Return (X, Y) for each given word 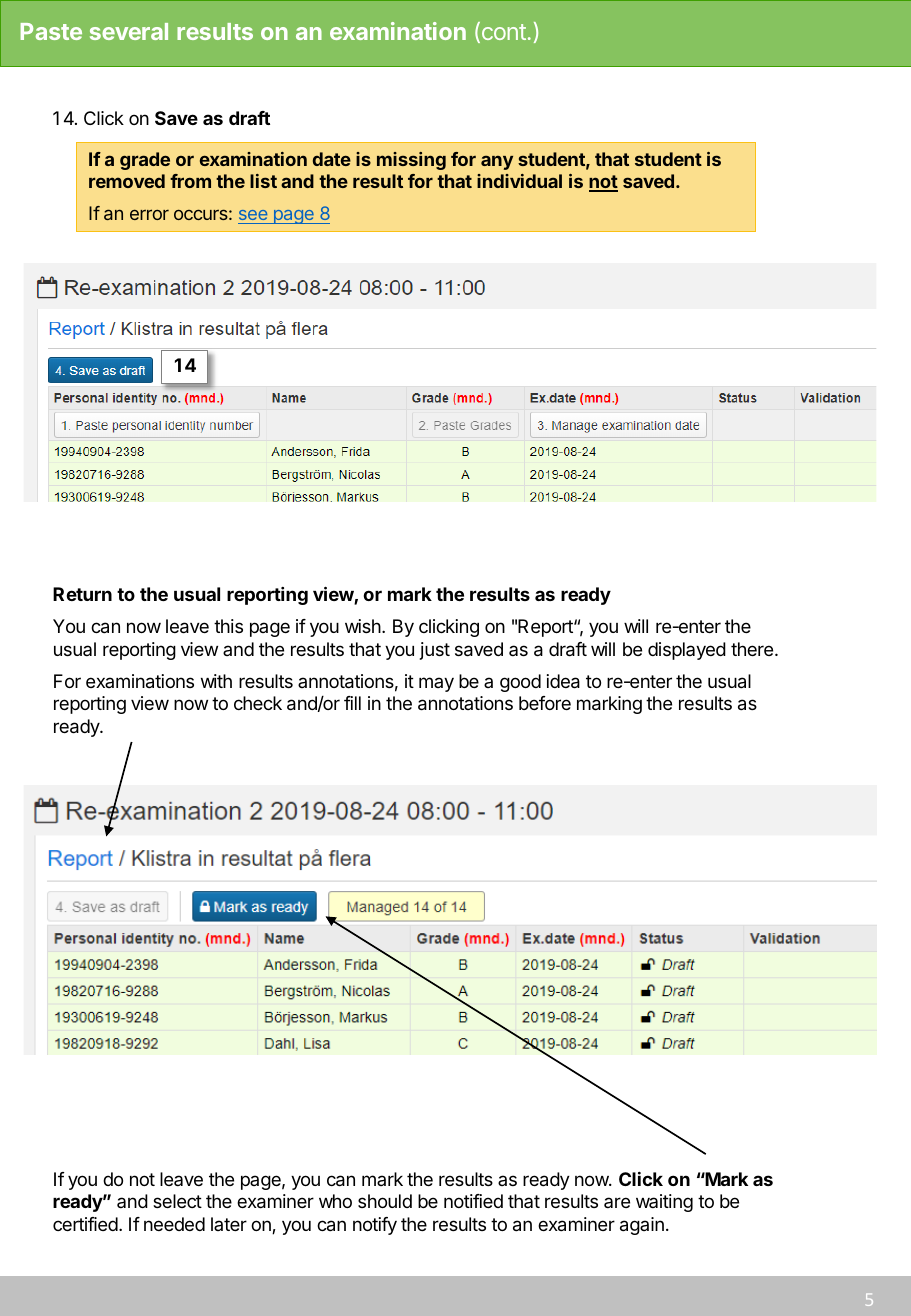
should (385, 1201)
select (177, 1201)
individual (519, 181)
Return (82, 594)
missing (411, 161)
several (129, 31)
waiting (664, 1203)
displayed (687, 651)
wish (363, 626)
